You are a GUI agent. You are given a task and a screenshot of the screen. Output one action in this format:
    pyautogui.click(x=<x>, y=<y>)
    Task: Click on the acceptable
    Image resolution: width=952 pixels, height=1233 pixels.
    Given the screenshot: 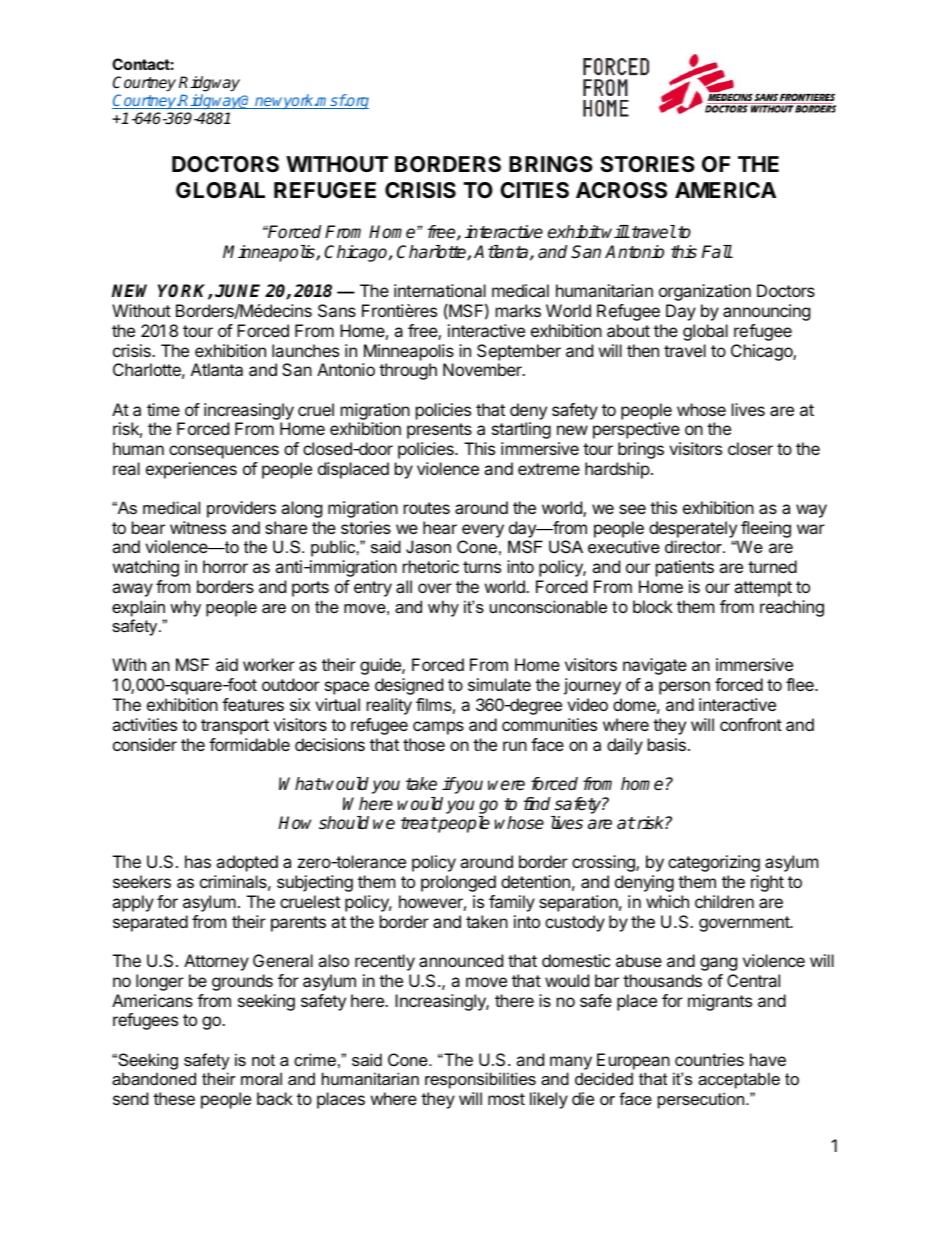 What is the action you would take?
    pyautogui.click(x=739, y=1080)
